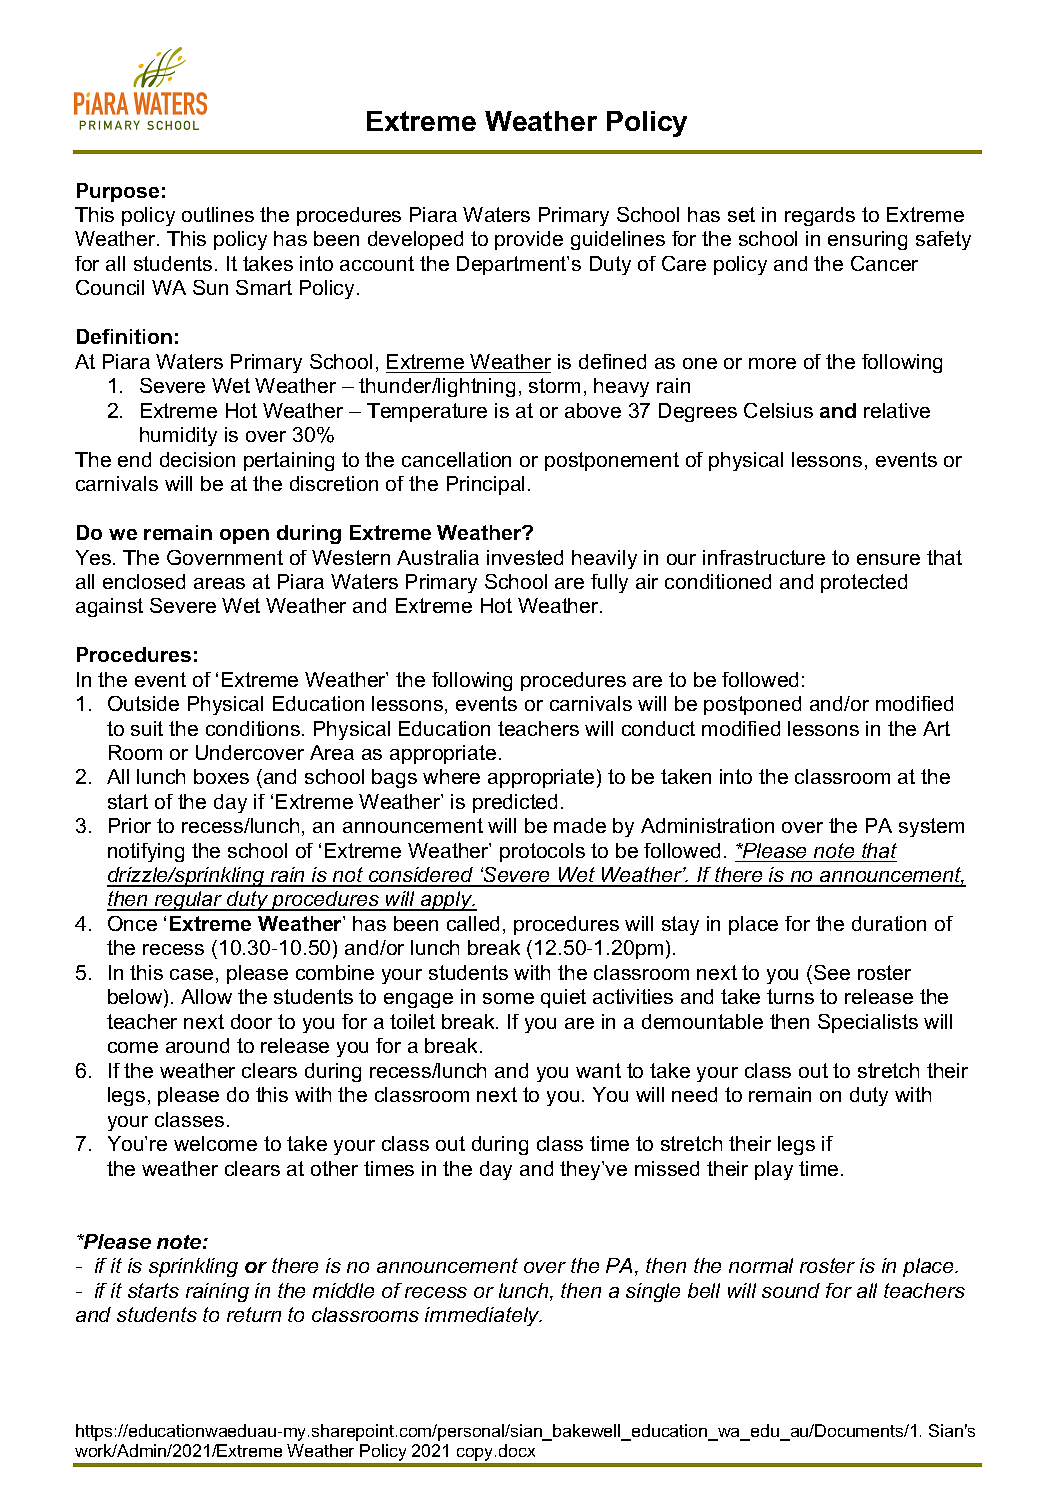 This document has height=1492, width=1054. What do you see at coordinates (254, 1314) in the document?
I see `return` at bounding box center [254, 1314].
